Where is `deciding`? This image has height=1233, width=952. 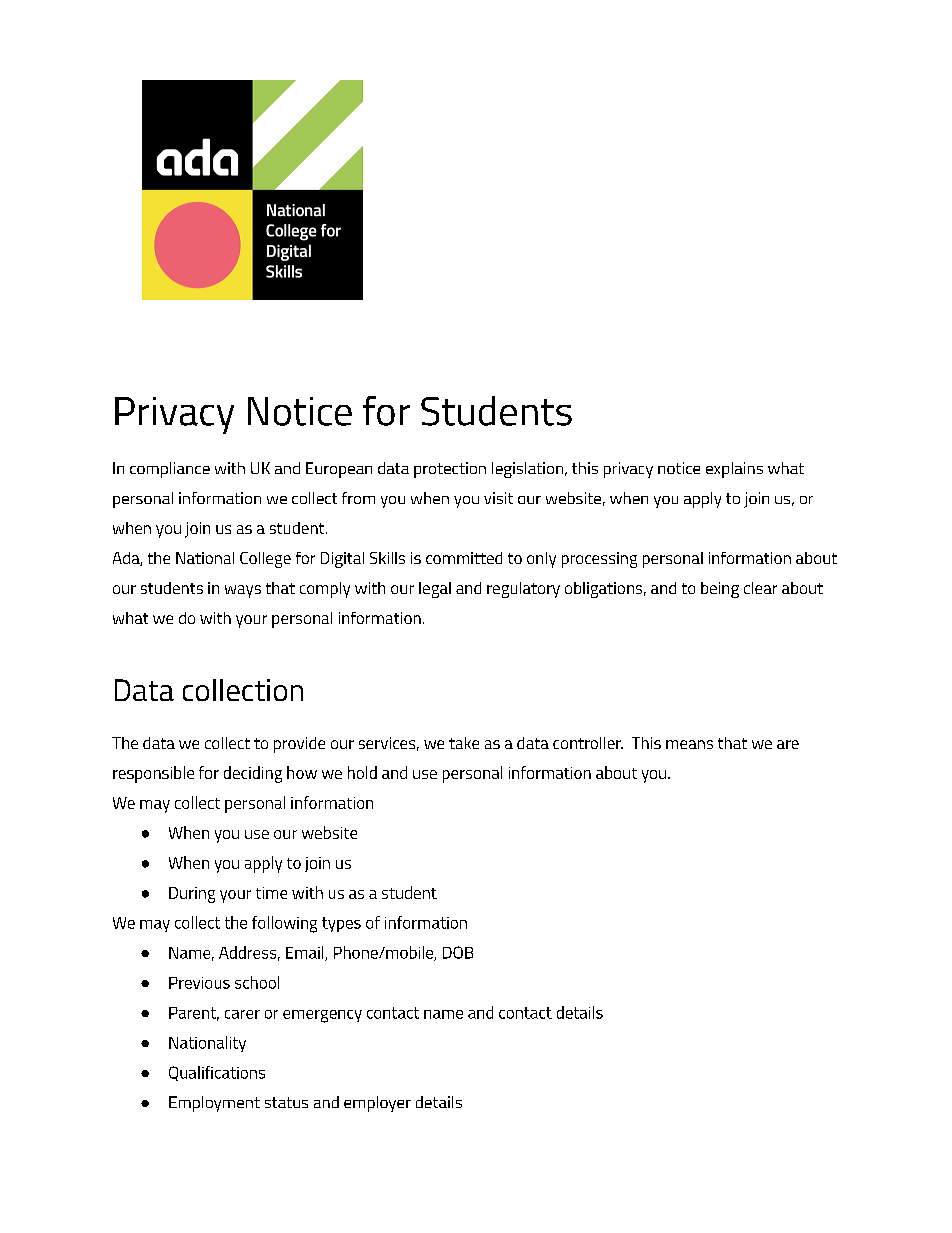
deciding is located at coordinates (253, 774).
